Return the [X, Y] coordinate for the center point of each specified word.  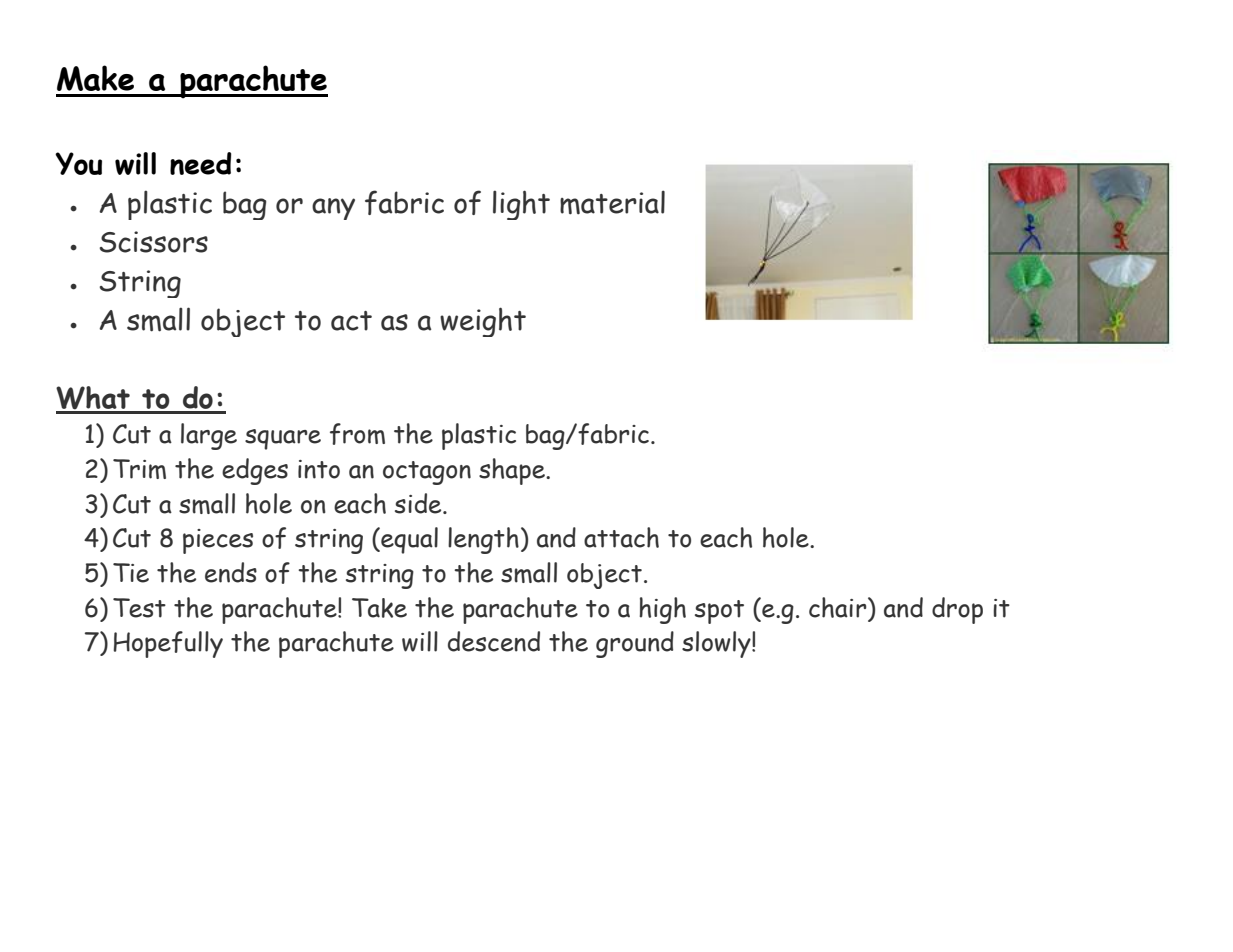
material [612, 202]
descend [494, 641]
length [483, 540]
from [357, 434]
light [521, 205]
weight [483, 322]
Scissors [154, 242]
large [209, 436]
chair [839, 607]
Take [379, 608]
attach [621, 537]
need [200, 163]
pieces [218, 541]
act [351, 321]
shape [513, 471]
